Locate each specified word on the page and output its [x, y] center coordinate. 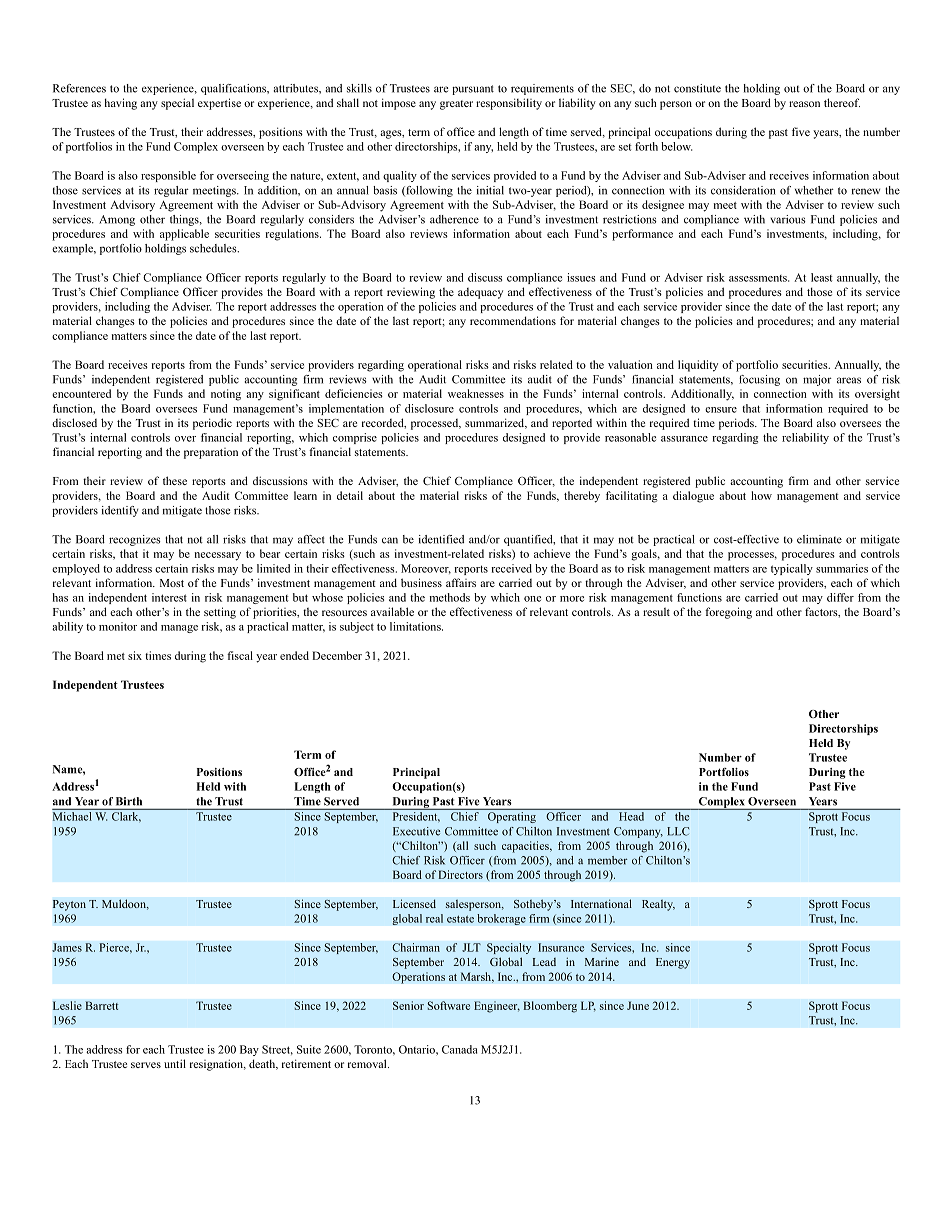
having [121, 104]
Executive [416, 831]
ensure [721, 410]
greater [456, 105]
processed [436, 424]
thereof [842, 102]
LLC [678, 831]
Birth [129, 801]
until [175, 1063]
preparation [211, 453]
